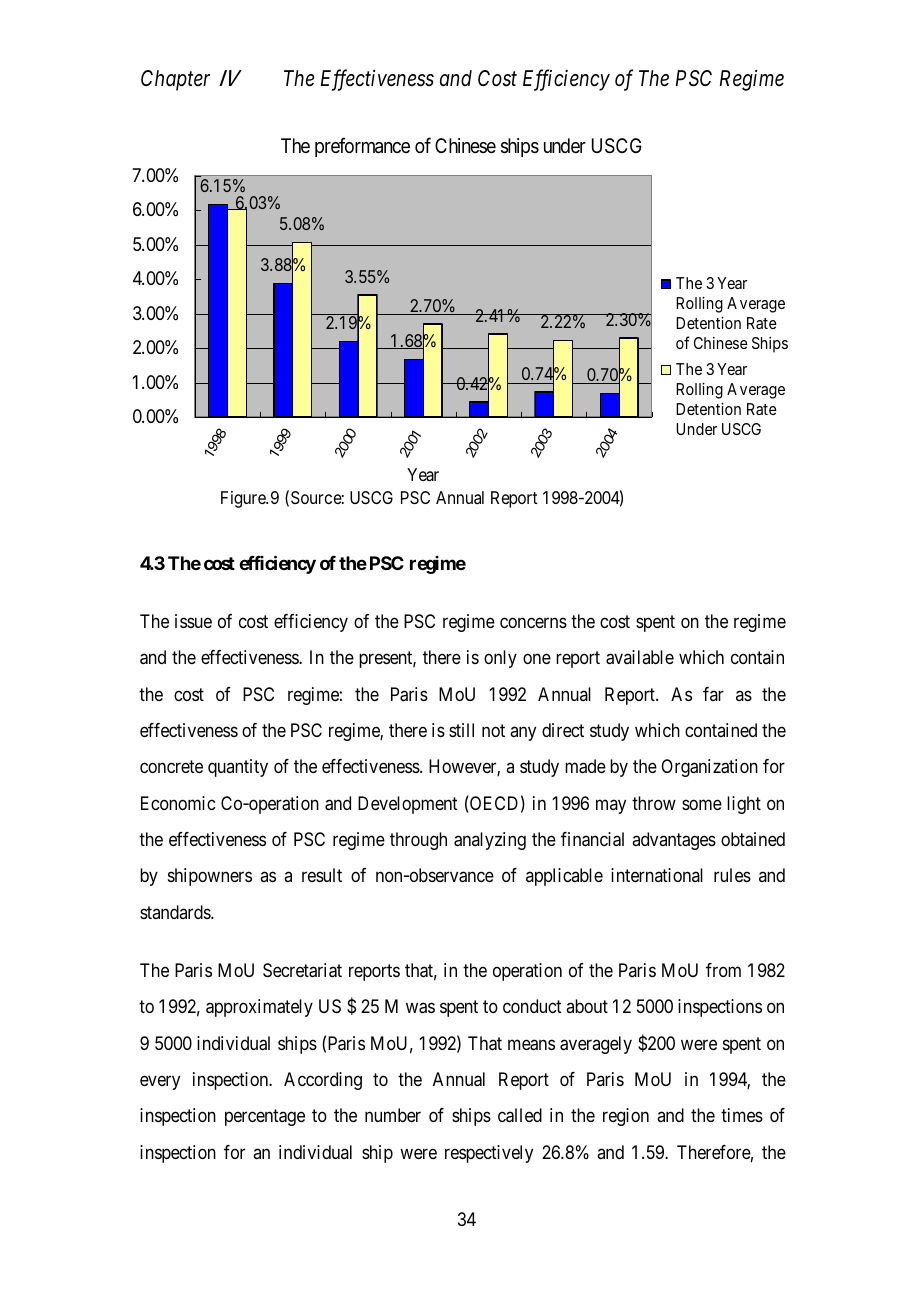 The image size is (924, 1308). Describe the element at coordinates (640, 657) in the page. I see `available` at that location.
